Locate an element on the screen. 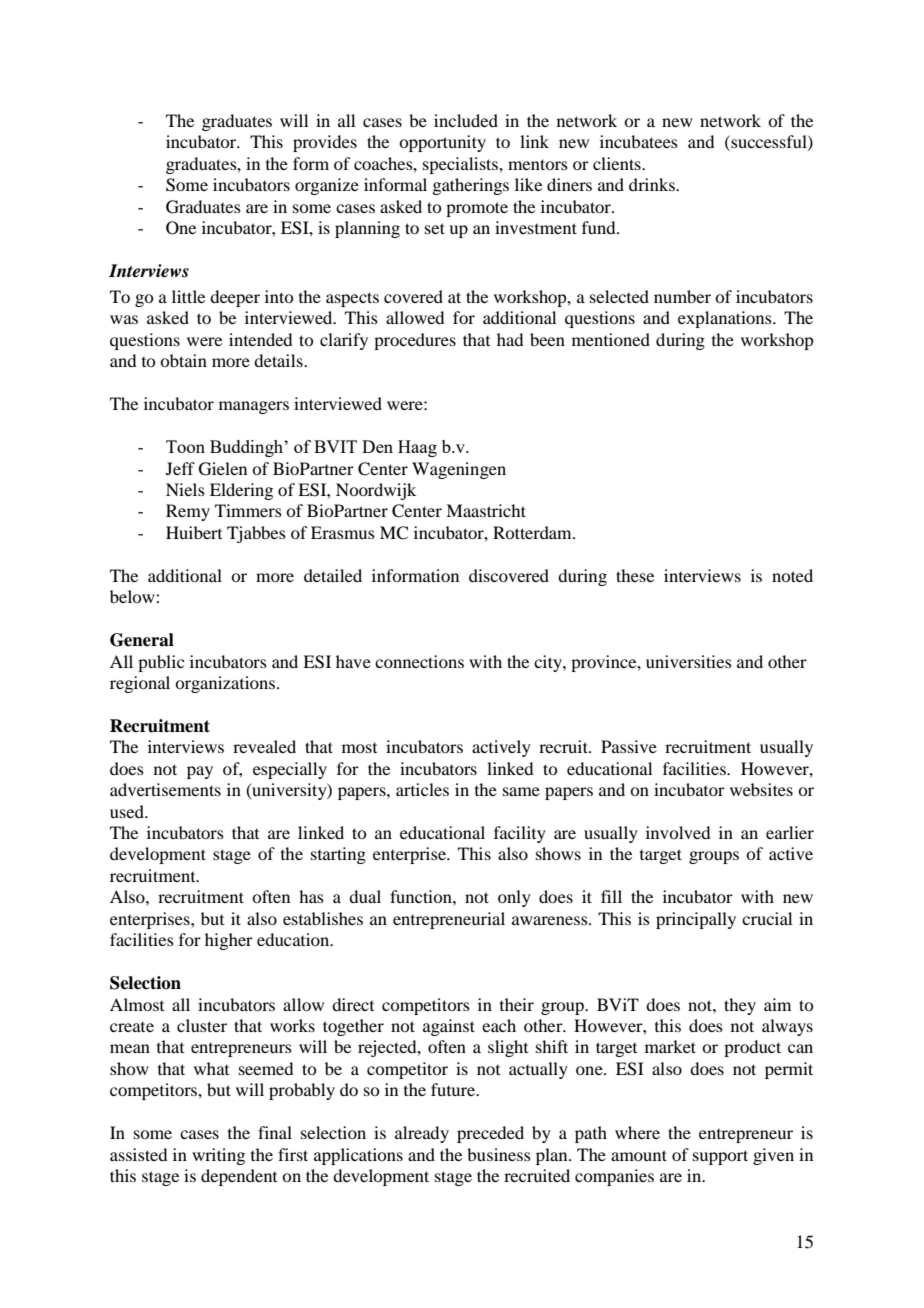 Image resolution: width=924 pixels, height=1308 pixels. advertisements is located at coordinates (165, 789).
